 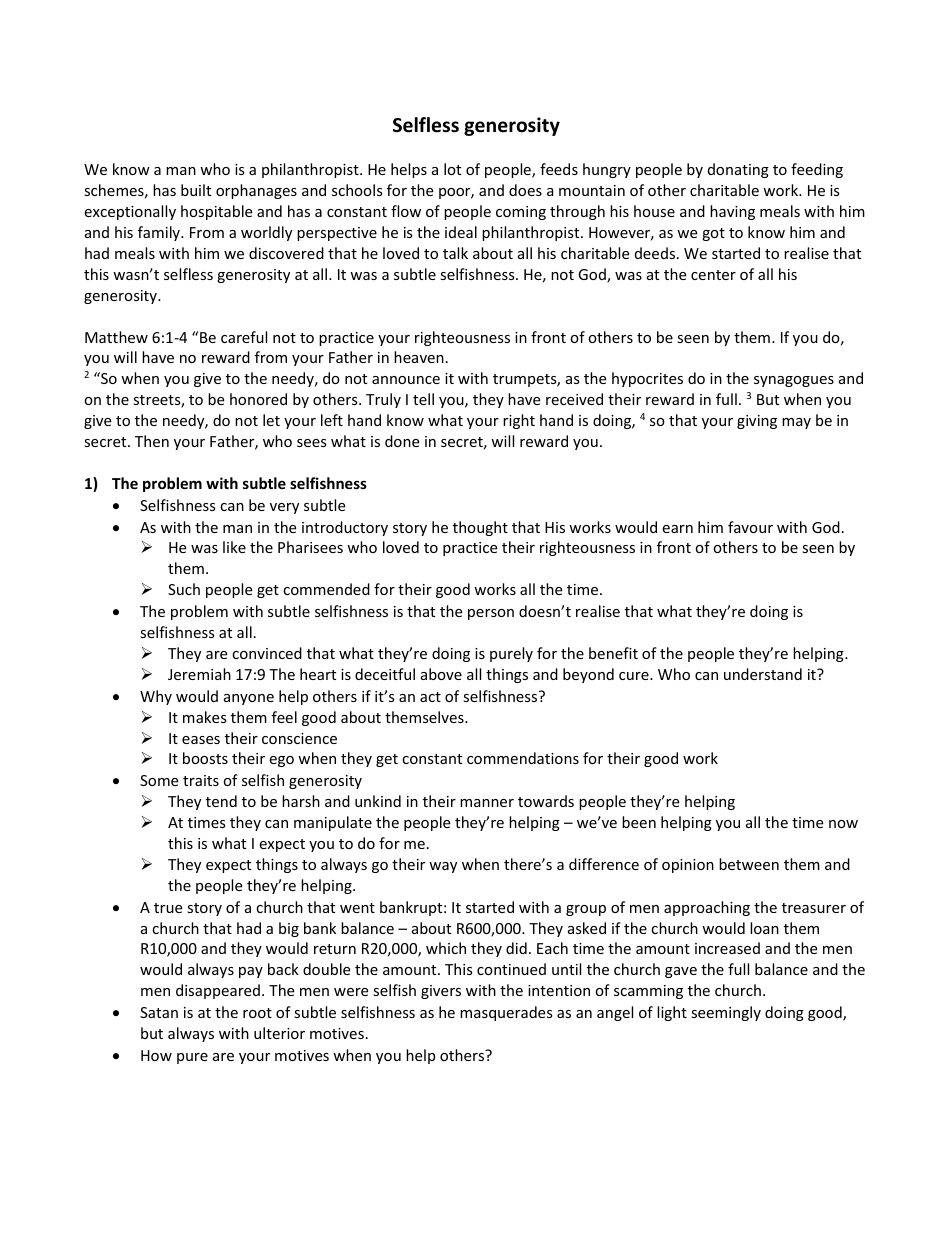 What do you see at coordinates (639, 822) in the screenshot?
I see `been` at bounding box center [639, 822].
